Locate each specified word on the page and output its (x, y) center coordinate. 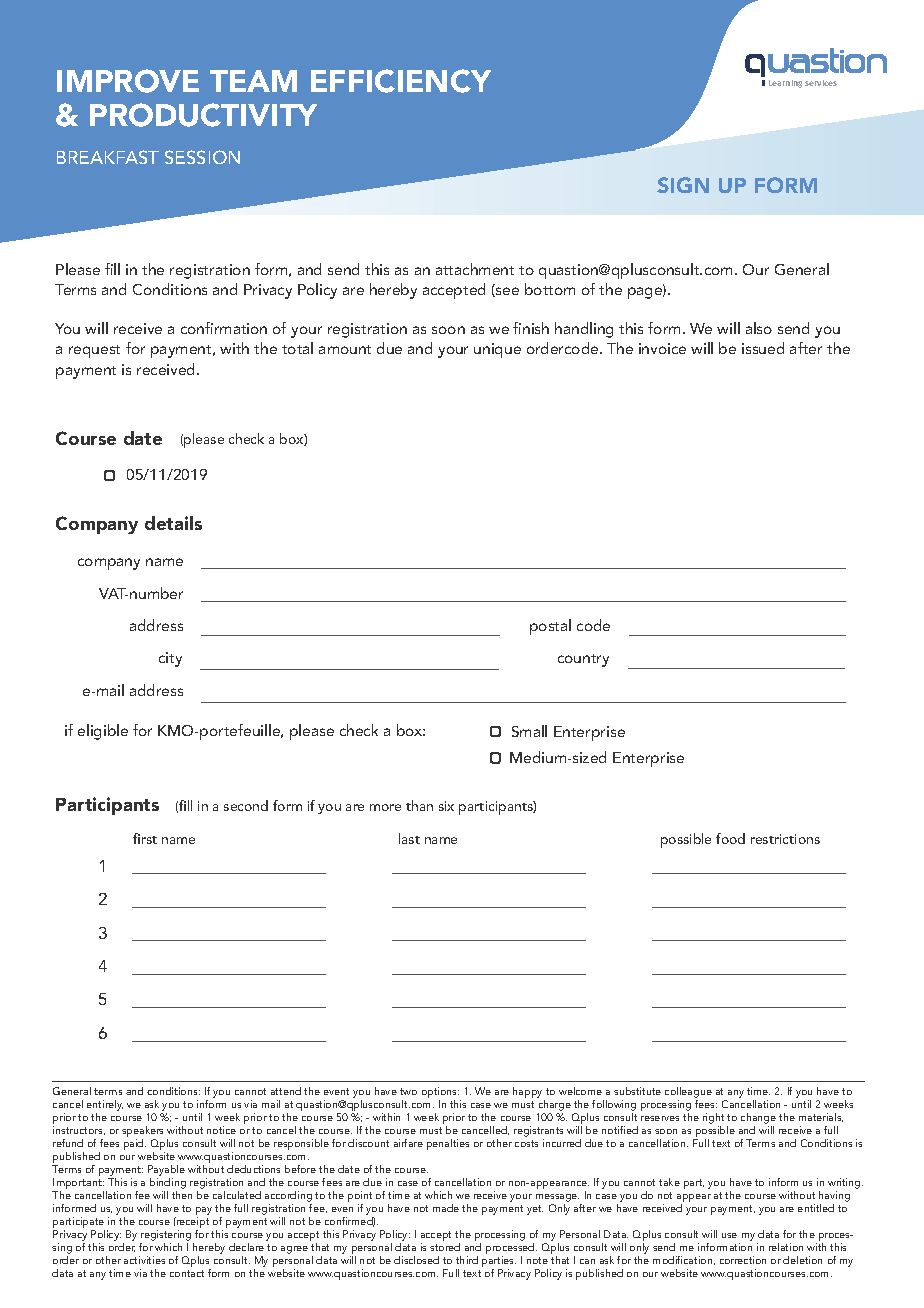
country (583, 660)
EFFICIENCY (401, 81)
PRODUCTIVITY (203, 115)
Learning (785, 84)
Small (529, 731)
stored (445, 1247)
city (170, 659)
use (729, 1235)
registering (167, 1237)
